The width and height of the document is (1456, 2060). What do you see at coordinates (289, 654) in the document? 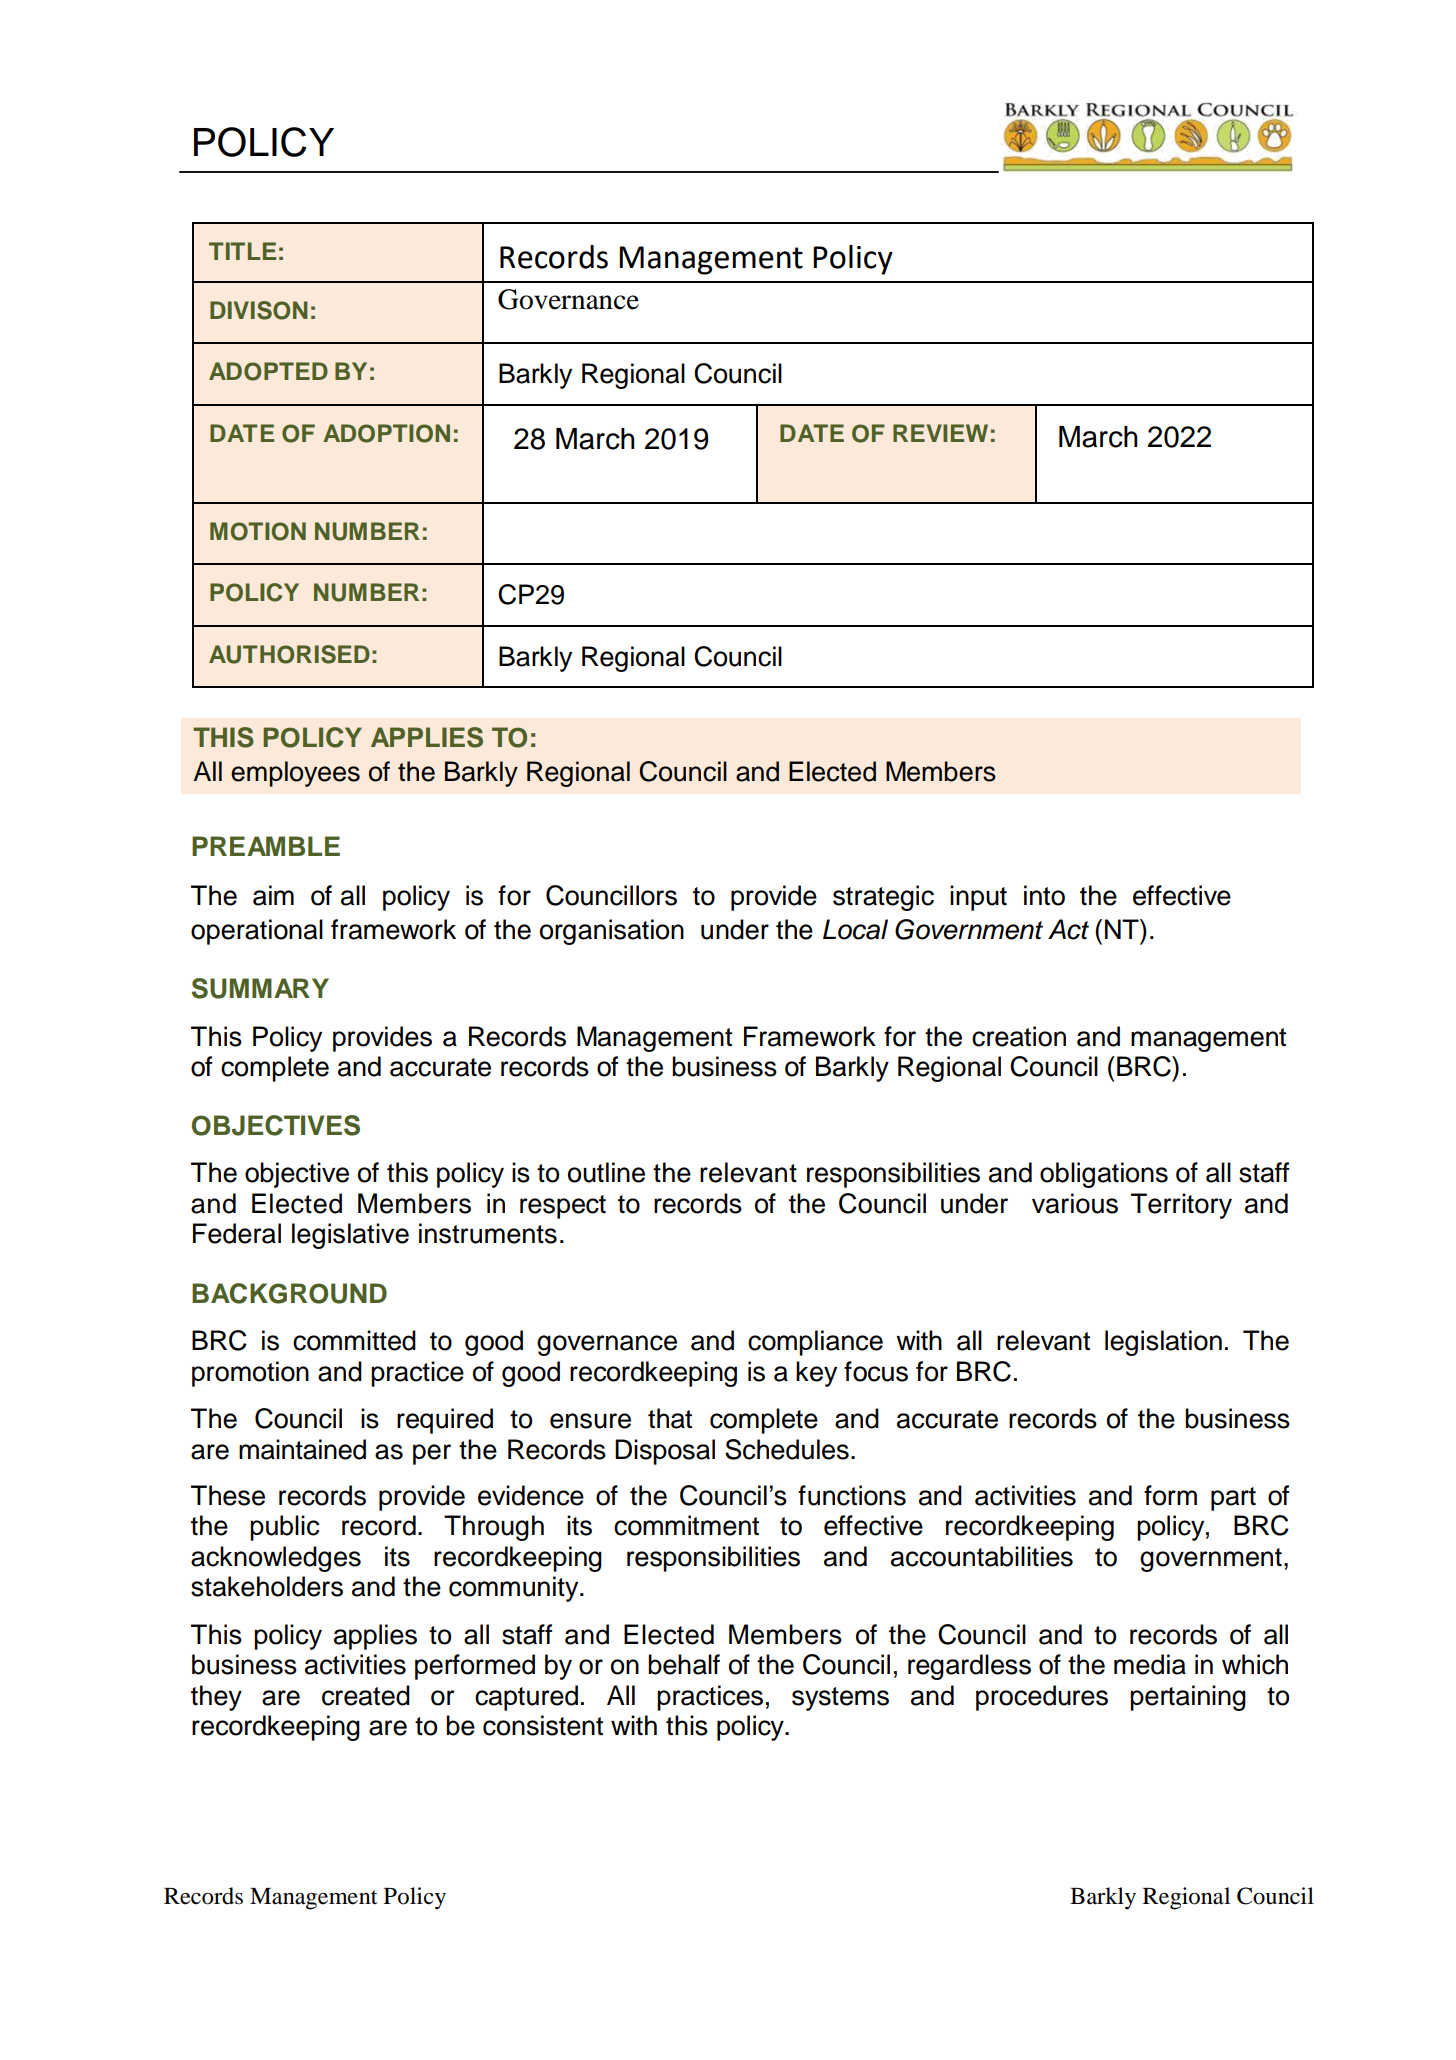
I see `AUTHORISED` at bounding box center [289, 654].
